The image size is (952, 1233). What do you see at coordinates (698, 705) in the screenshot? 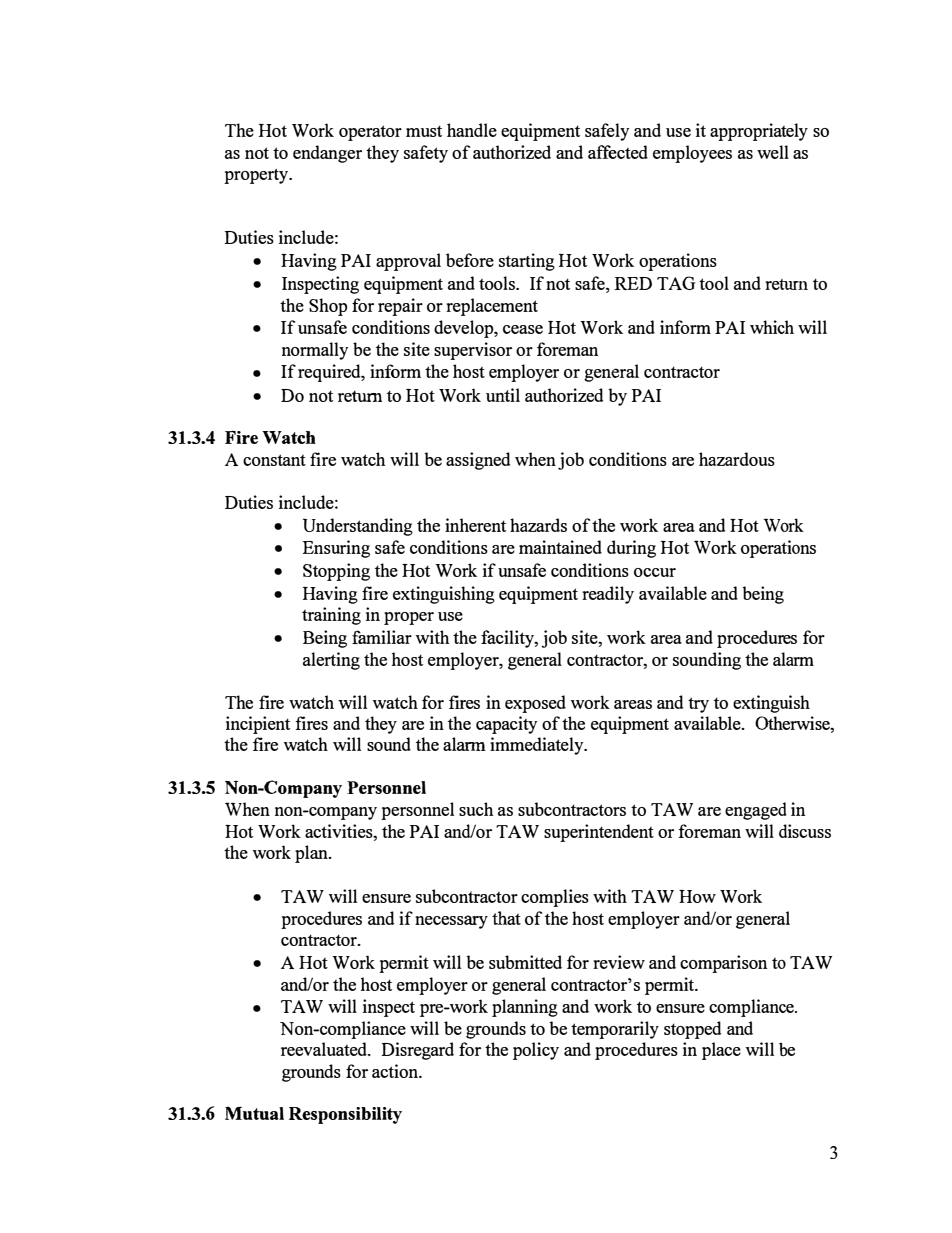
I see `try` at bounding box center [698, 705].
